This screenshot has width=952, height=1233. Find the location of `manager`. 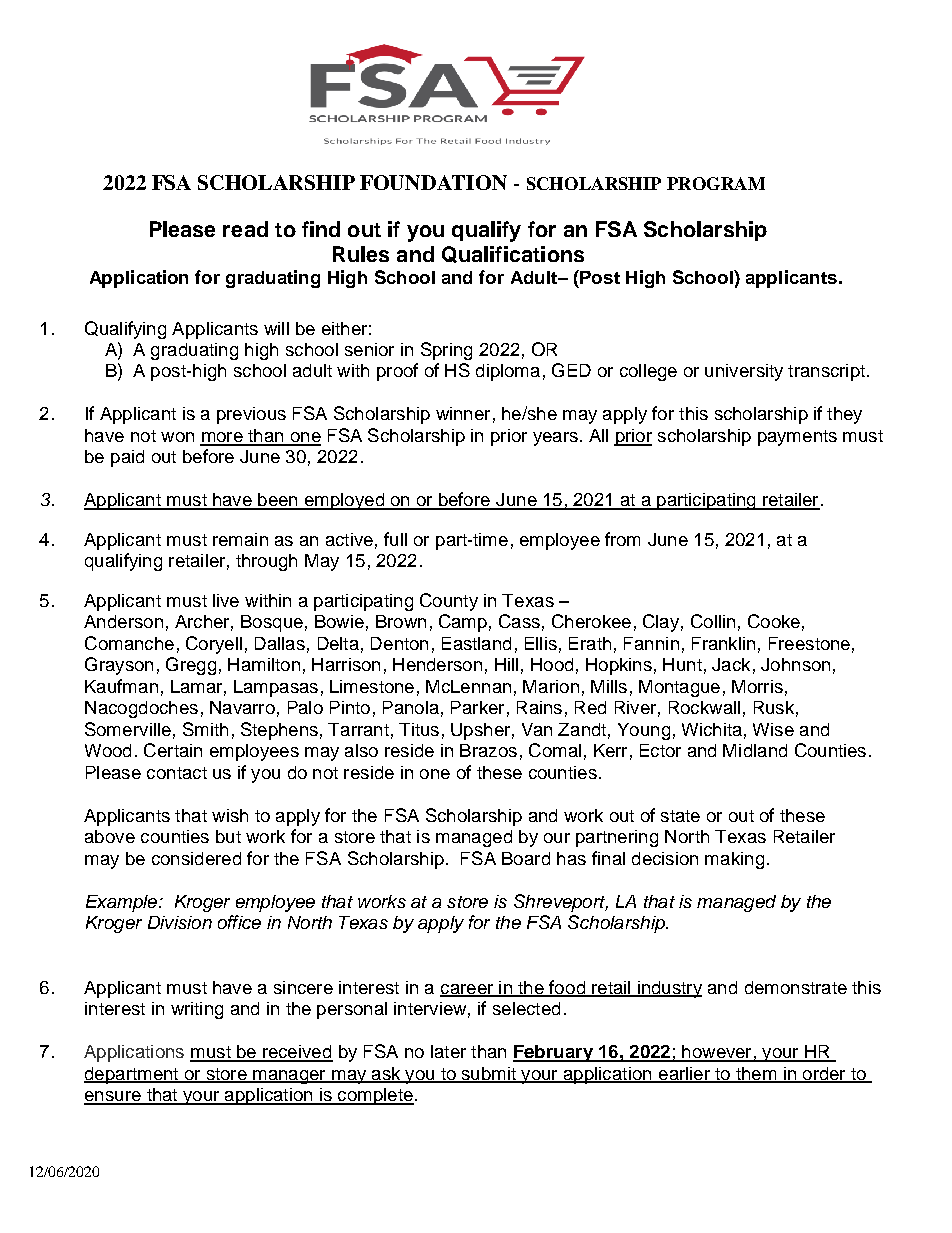

manager is located at coordinates (289, 1077).
